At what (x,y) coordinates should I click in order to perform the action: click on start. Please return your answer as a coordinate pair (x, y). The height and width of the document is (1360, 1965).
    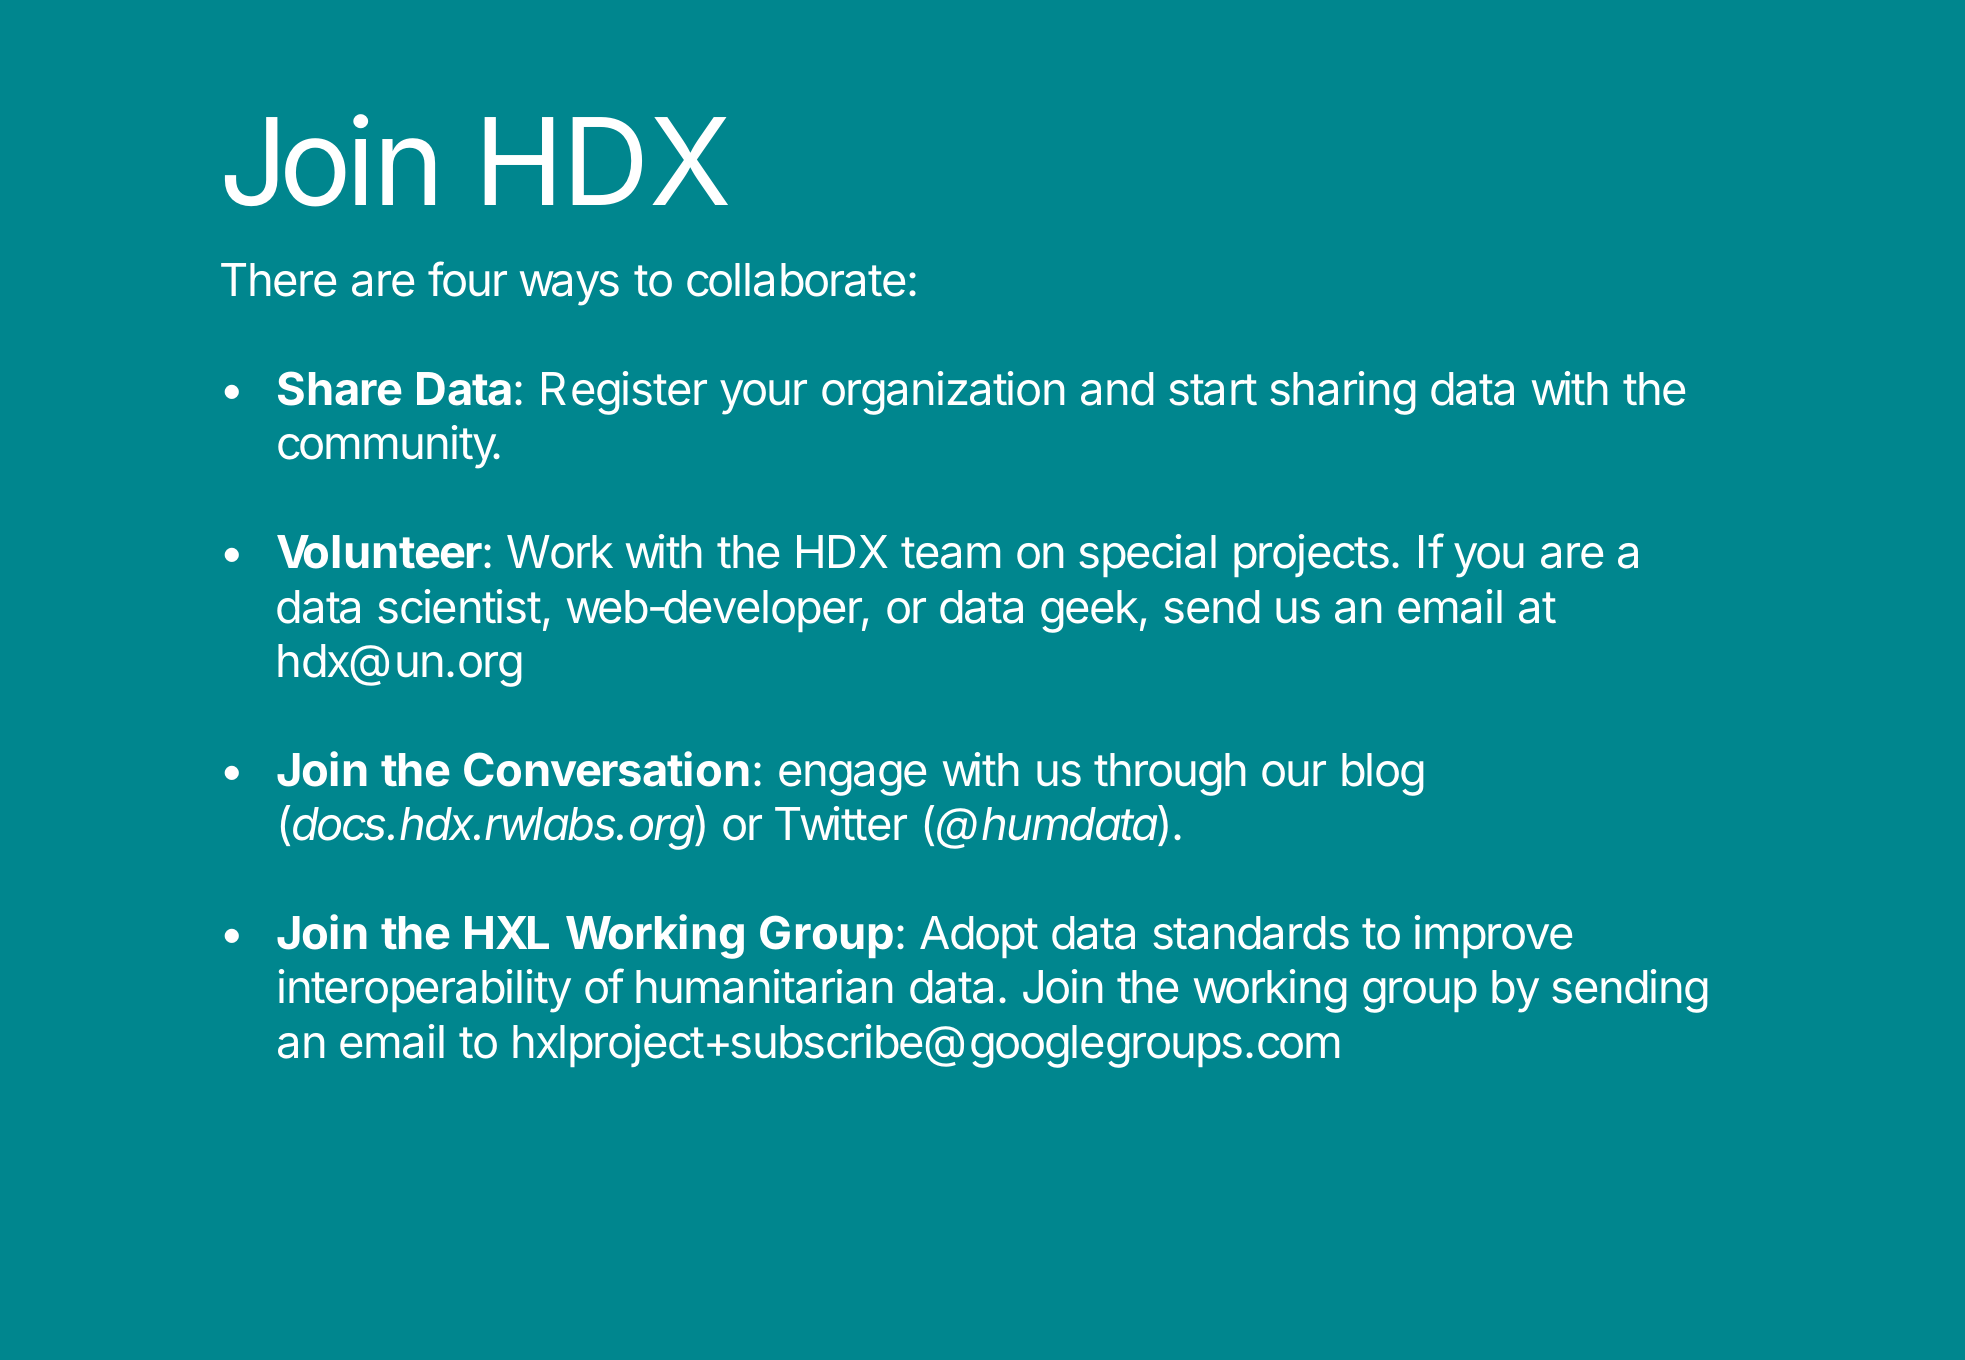
    Looking at the image, I should click on (1213, 390).
